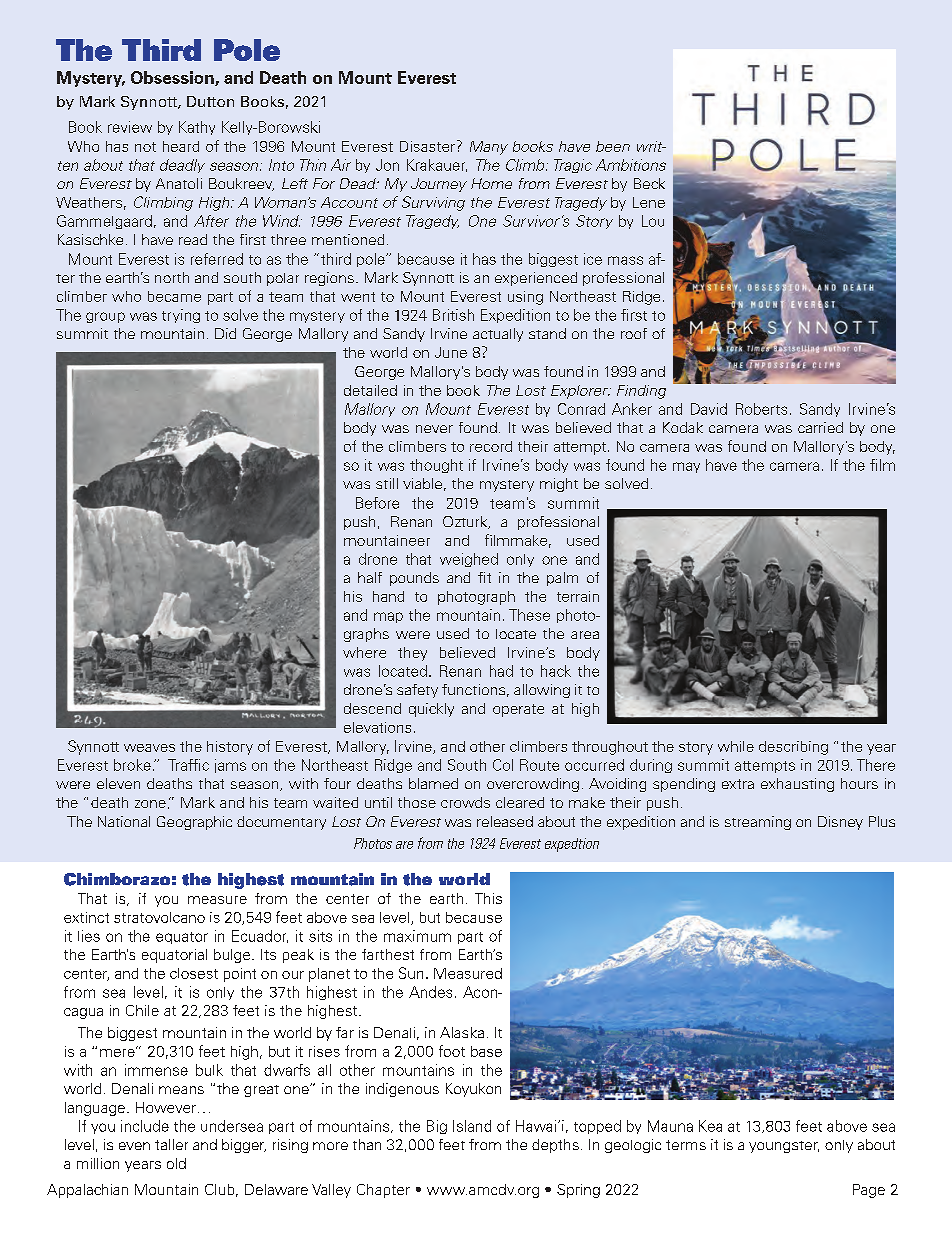 The width and height of the image is (952, 1233). I want to click on Beck, so click(649, 183).
